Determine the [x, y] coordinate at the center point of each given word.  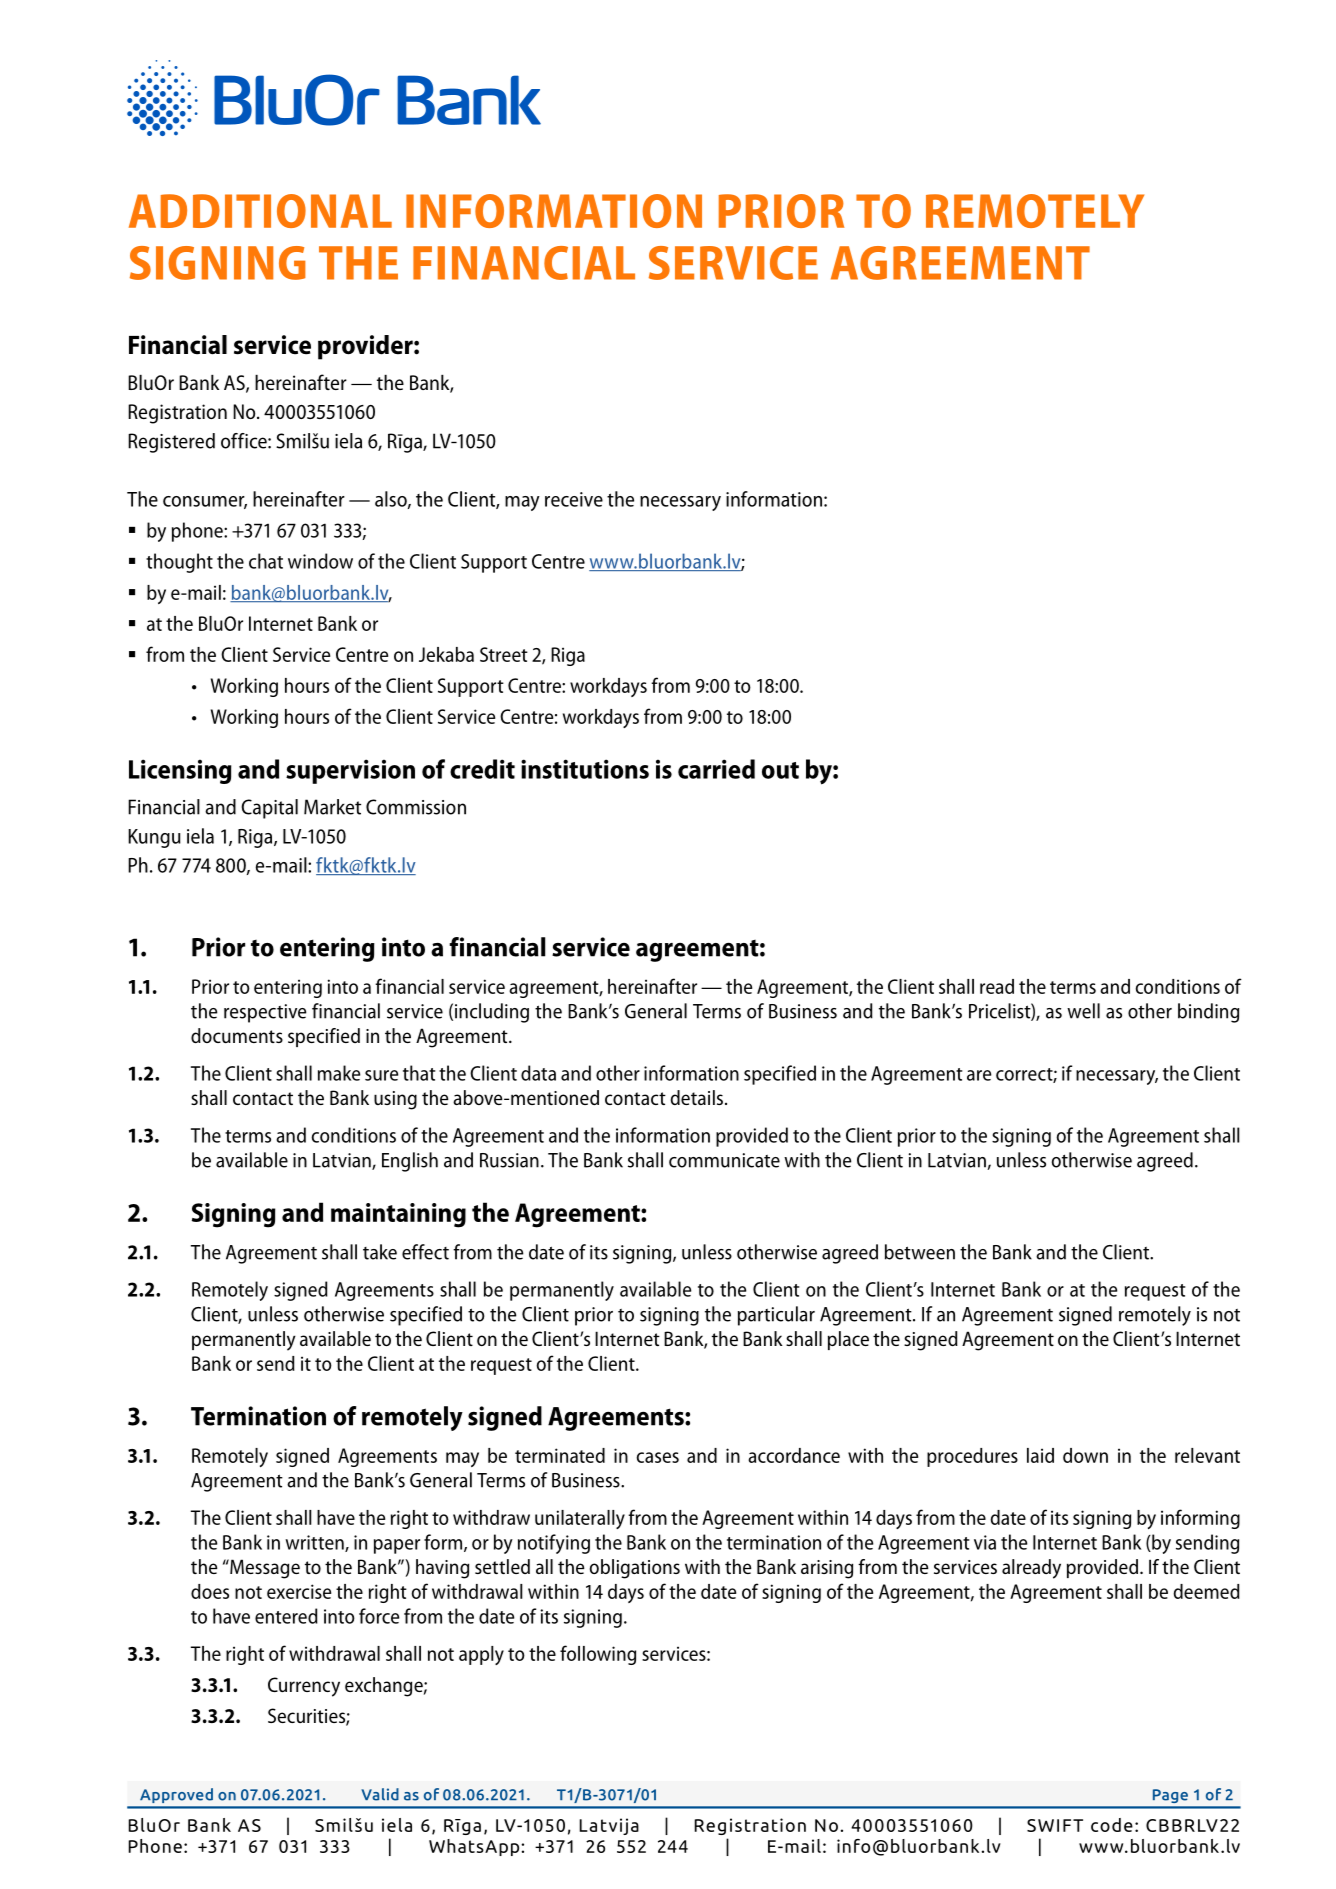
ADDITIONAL [260, 211]
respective [265, 1013]
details [697, 1097]
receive [574, 499]
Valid [380, 1794]
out [780, 770]
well [1083, 1011]
